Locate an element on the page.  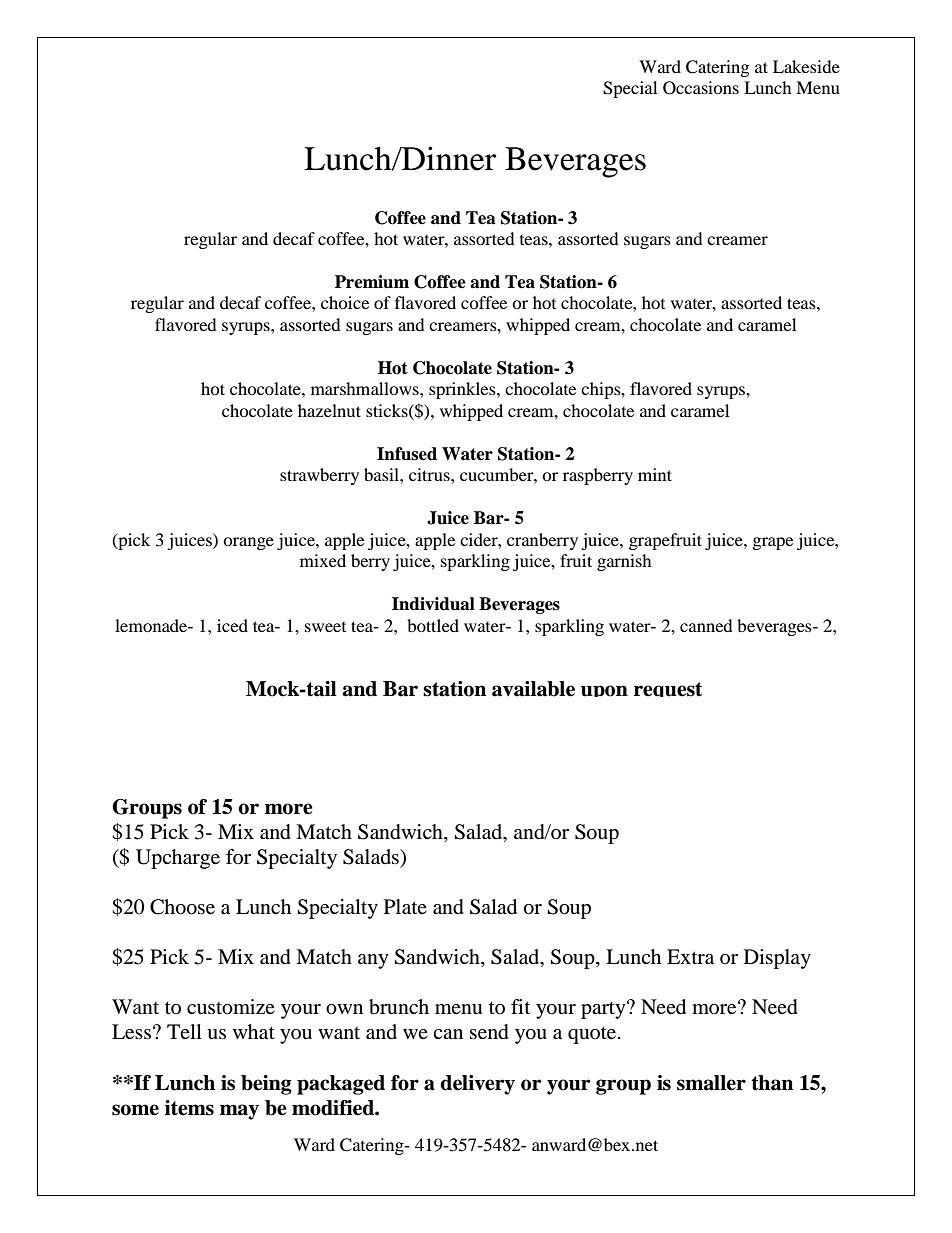
Choose is located at coordinates (182, 907).
